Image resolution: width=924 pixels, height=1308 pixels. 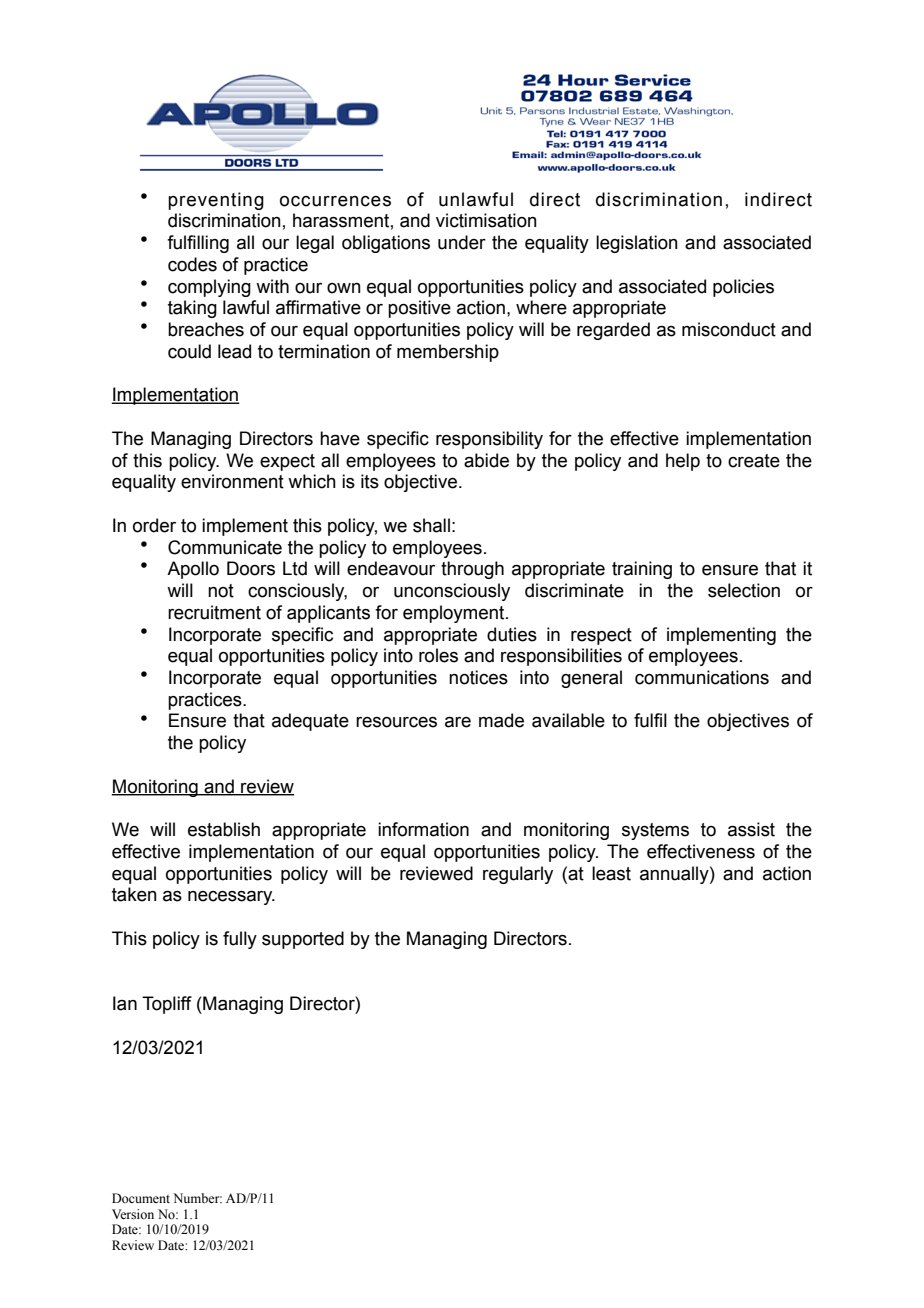 What do you see at coordinates (486, 460) in the screenshot?
I see `abide` at bounding box center [486, 460].
